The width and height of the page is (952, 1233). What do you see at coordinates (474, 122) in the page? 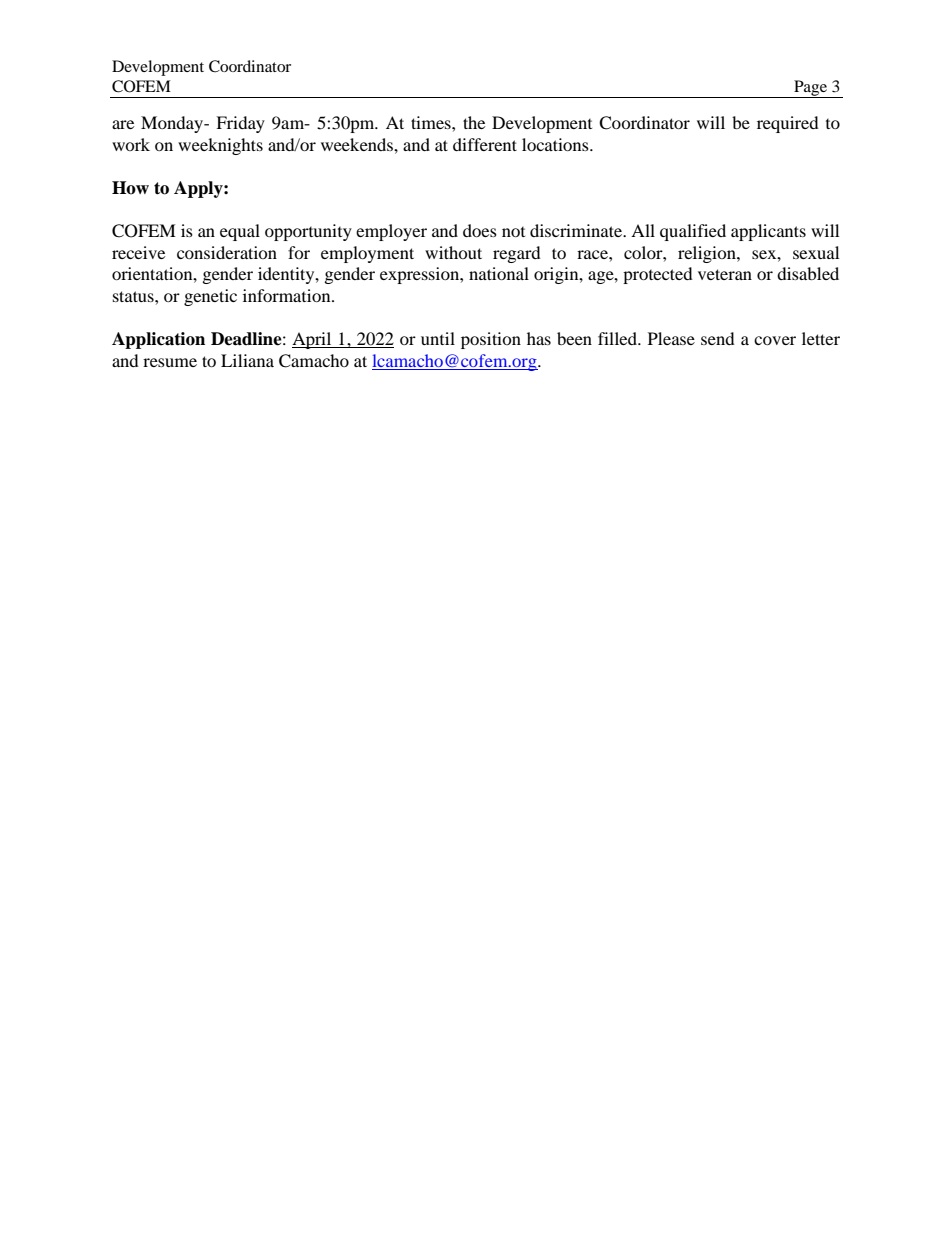
I see `the` at bounding box center [474, 122].
